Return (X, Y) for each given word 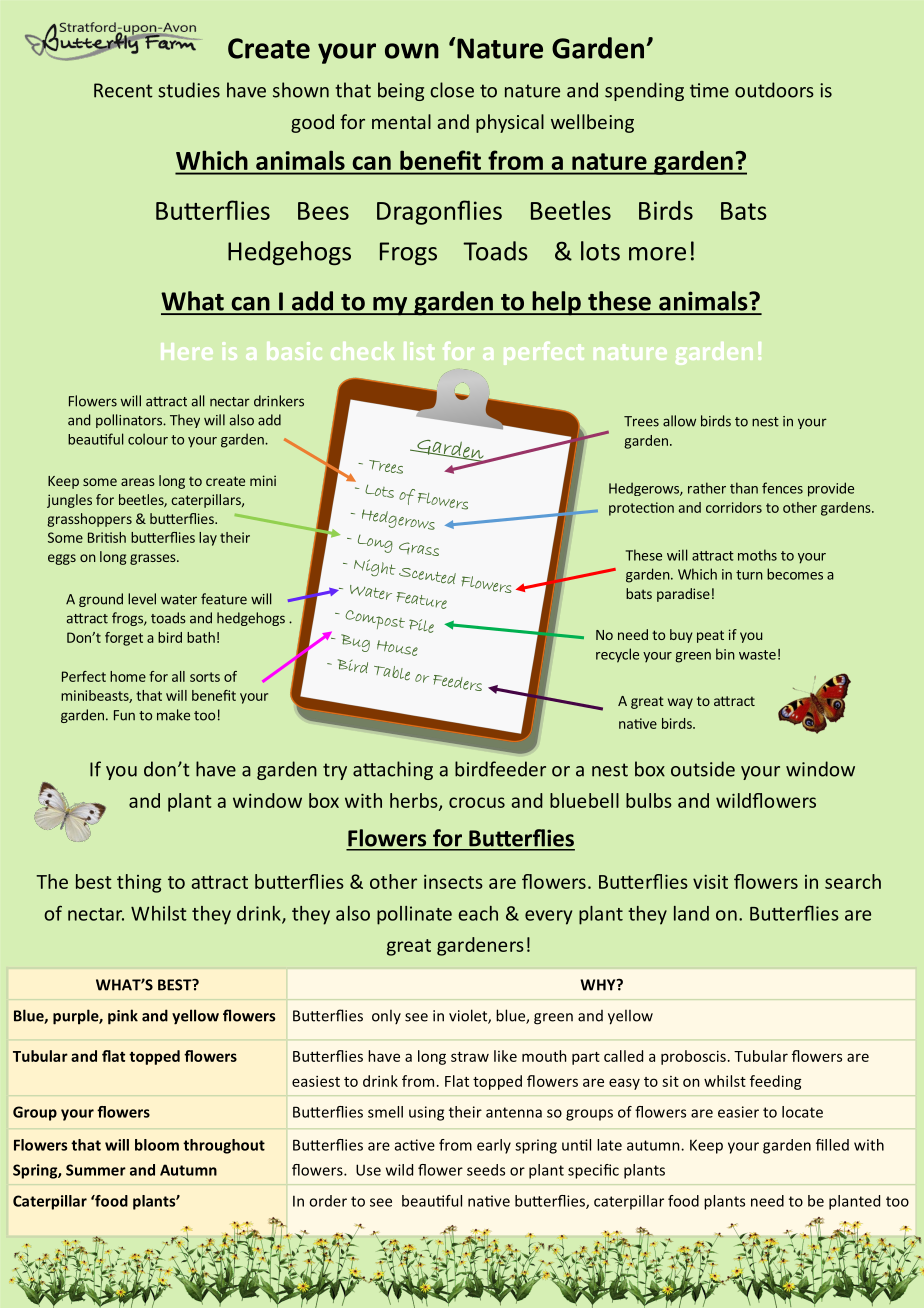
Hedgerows (645, 489)
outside (703, 769)
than (744, 488)
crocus (477, 802)
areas (138, 482)
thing (139, 883)
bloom (157, 1145)
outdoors (774, 90)
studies (189, 90)
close (452, 90)
